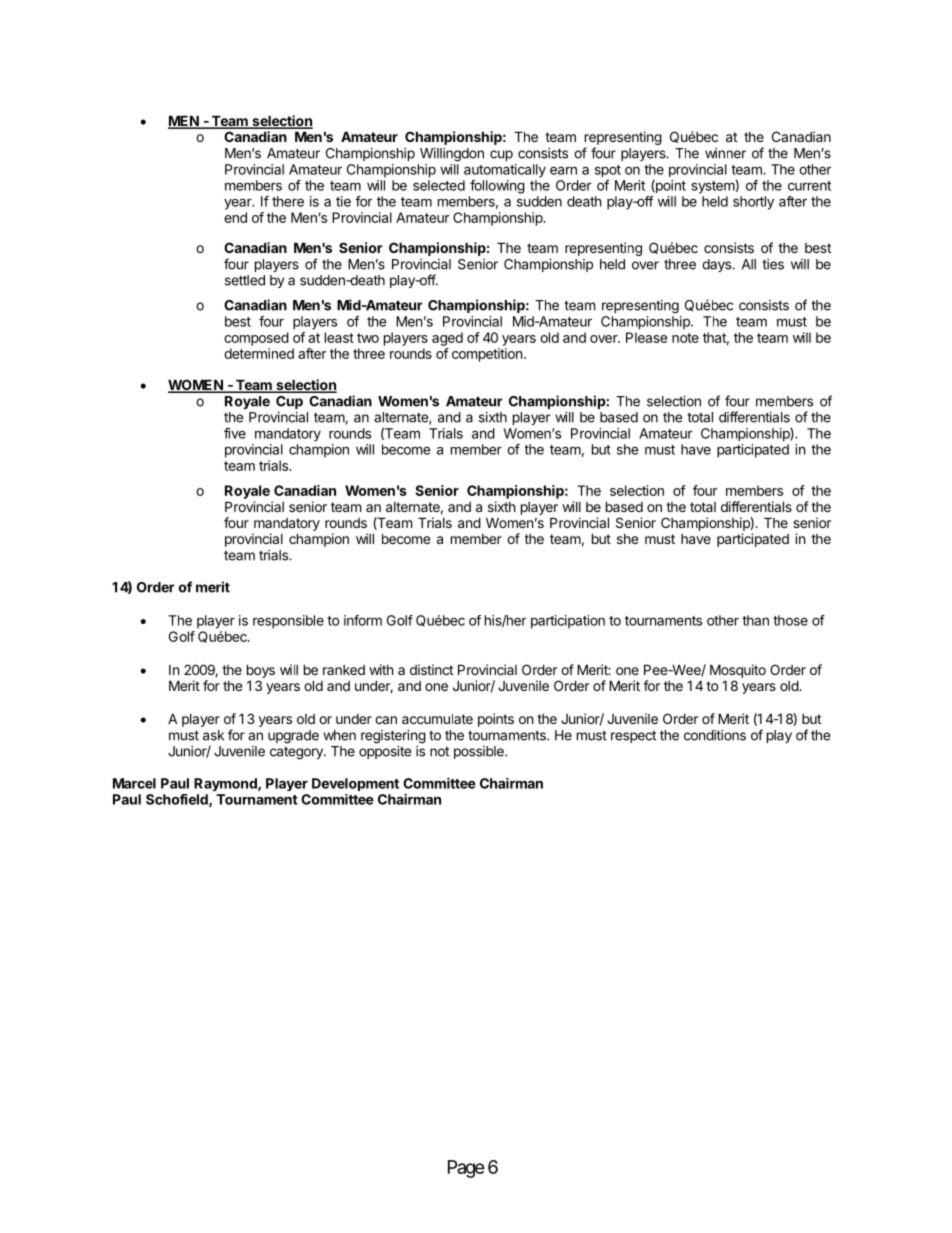 The image size is (952, 1233). What do you see at coordinates (725, 153) in the image?
I see `winner` at bounding box center [725, 153].
